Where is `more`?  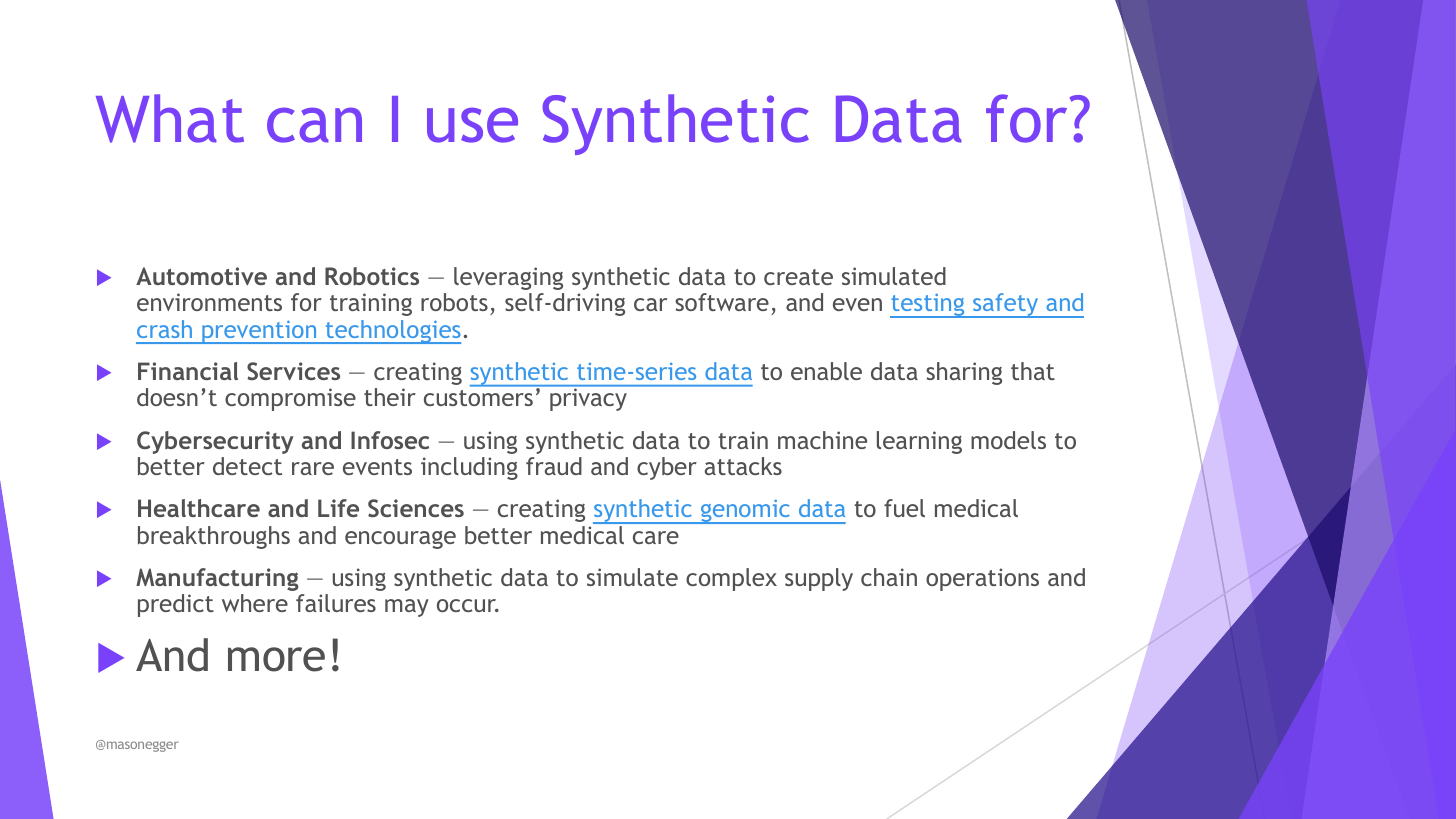 more is located at coordinates (276, 659).
